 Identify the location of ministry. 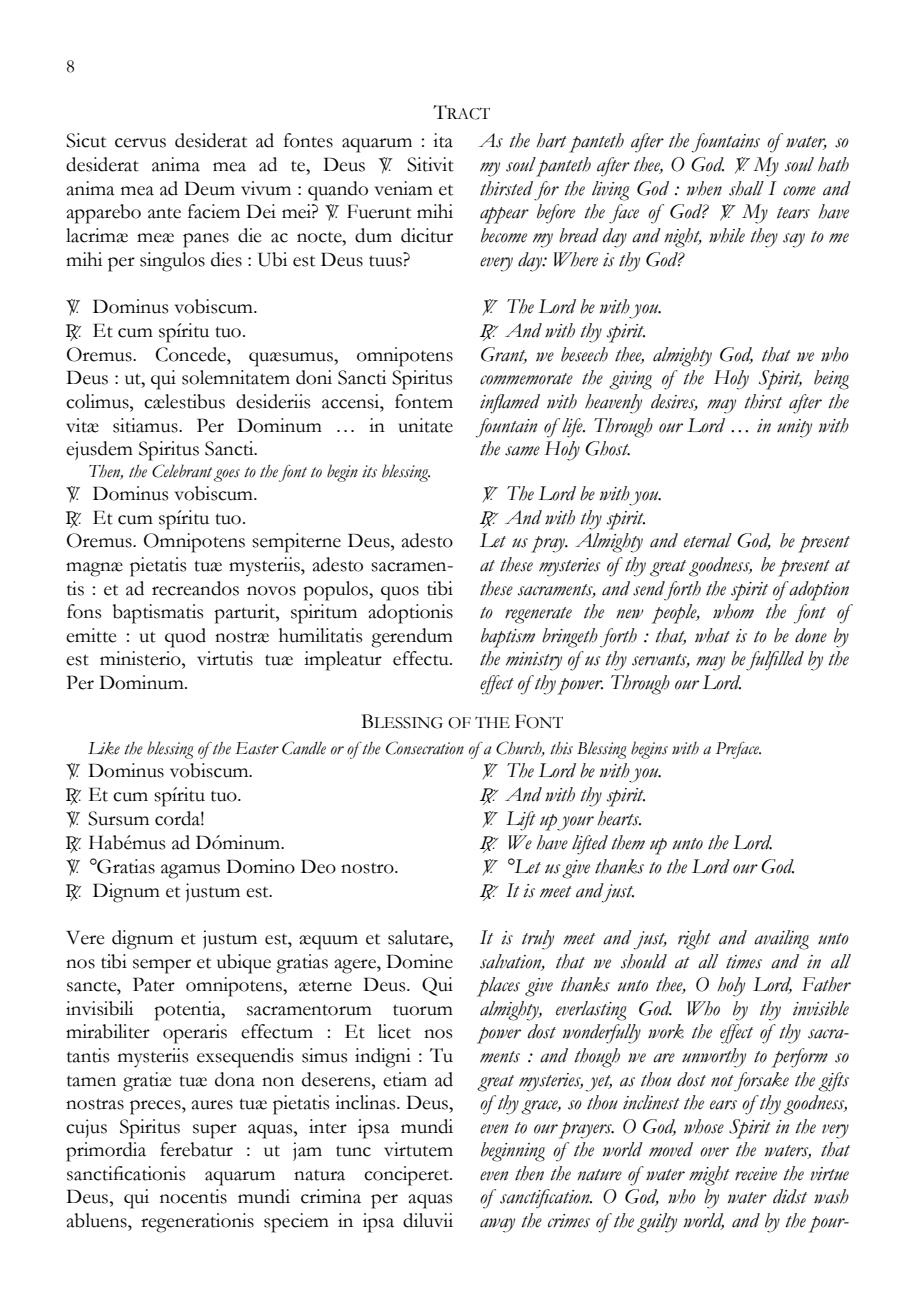
(534, 661).
